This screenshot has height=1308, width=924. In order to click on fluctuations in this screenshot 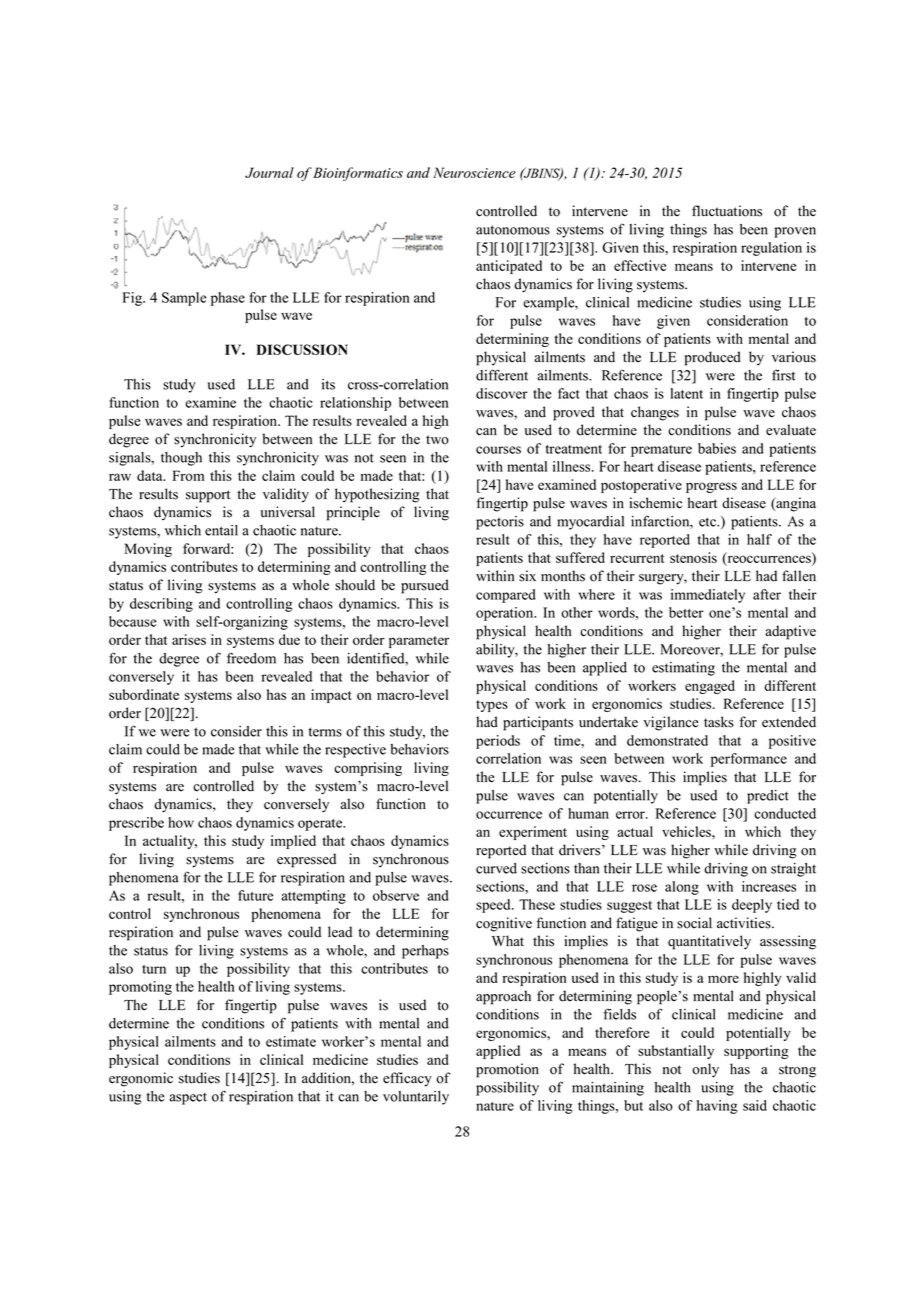, I will do `click(727, 211)`.
